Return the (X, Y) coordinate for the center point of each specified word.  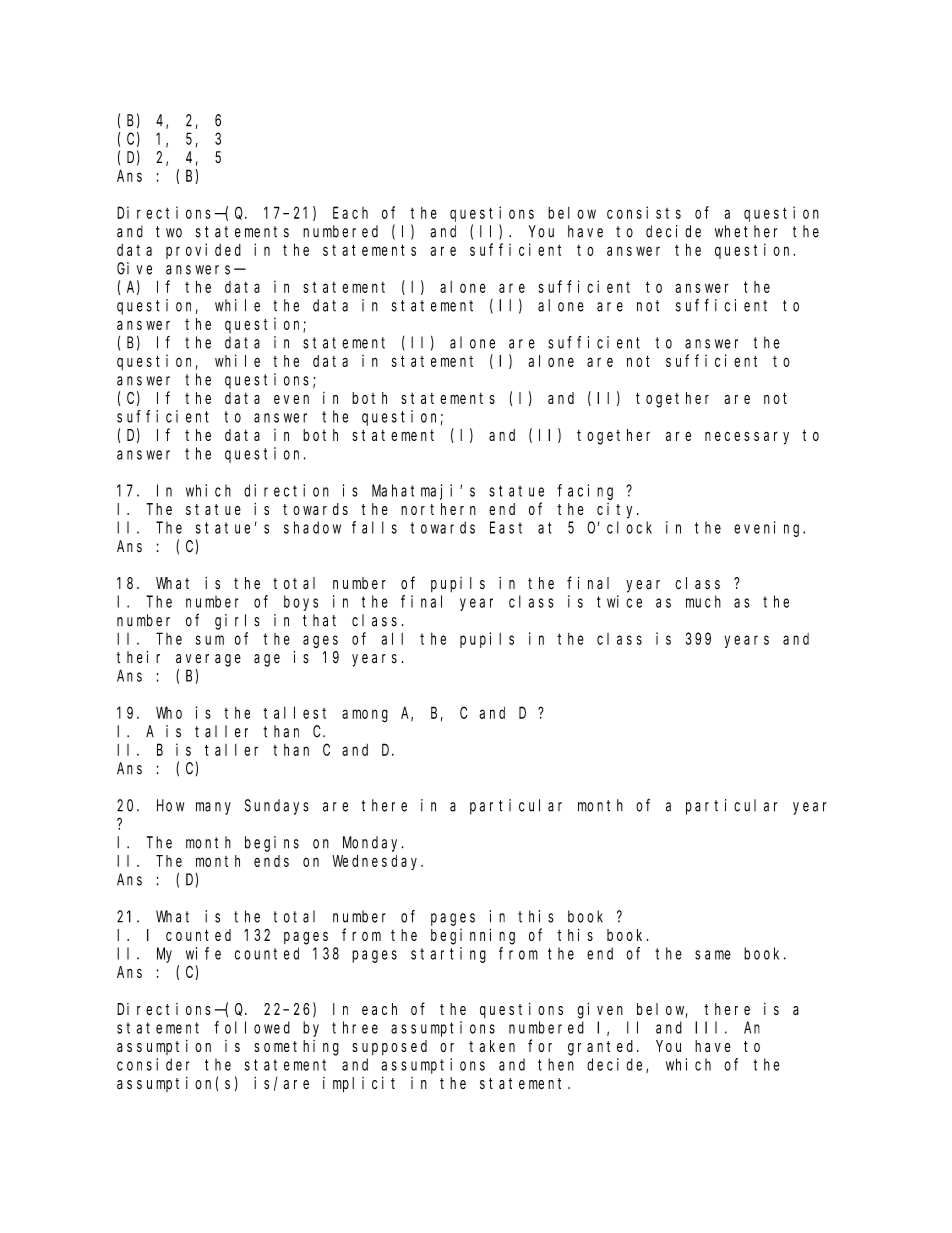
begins (272, 844)
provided (203, 251)
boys (301, 603)
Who (169, 712)
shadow (312, 527)
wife (203, 953)
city (617, 511)
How (170, 806)
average (208, 660)
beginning (473, 936)
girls (237, 622)
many (213, 808)
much (703, 601)
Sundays (277, 807)
